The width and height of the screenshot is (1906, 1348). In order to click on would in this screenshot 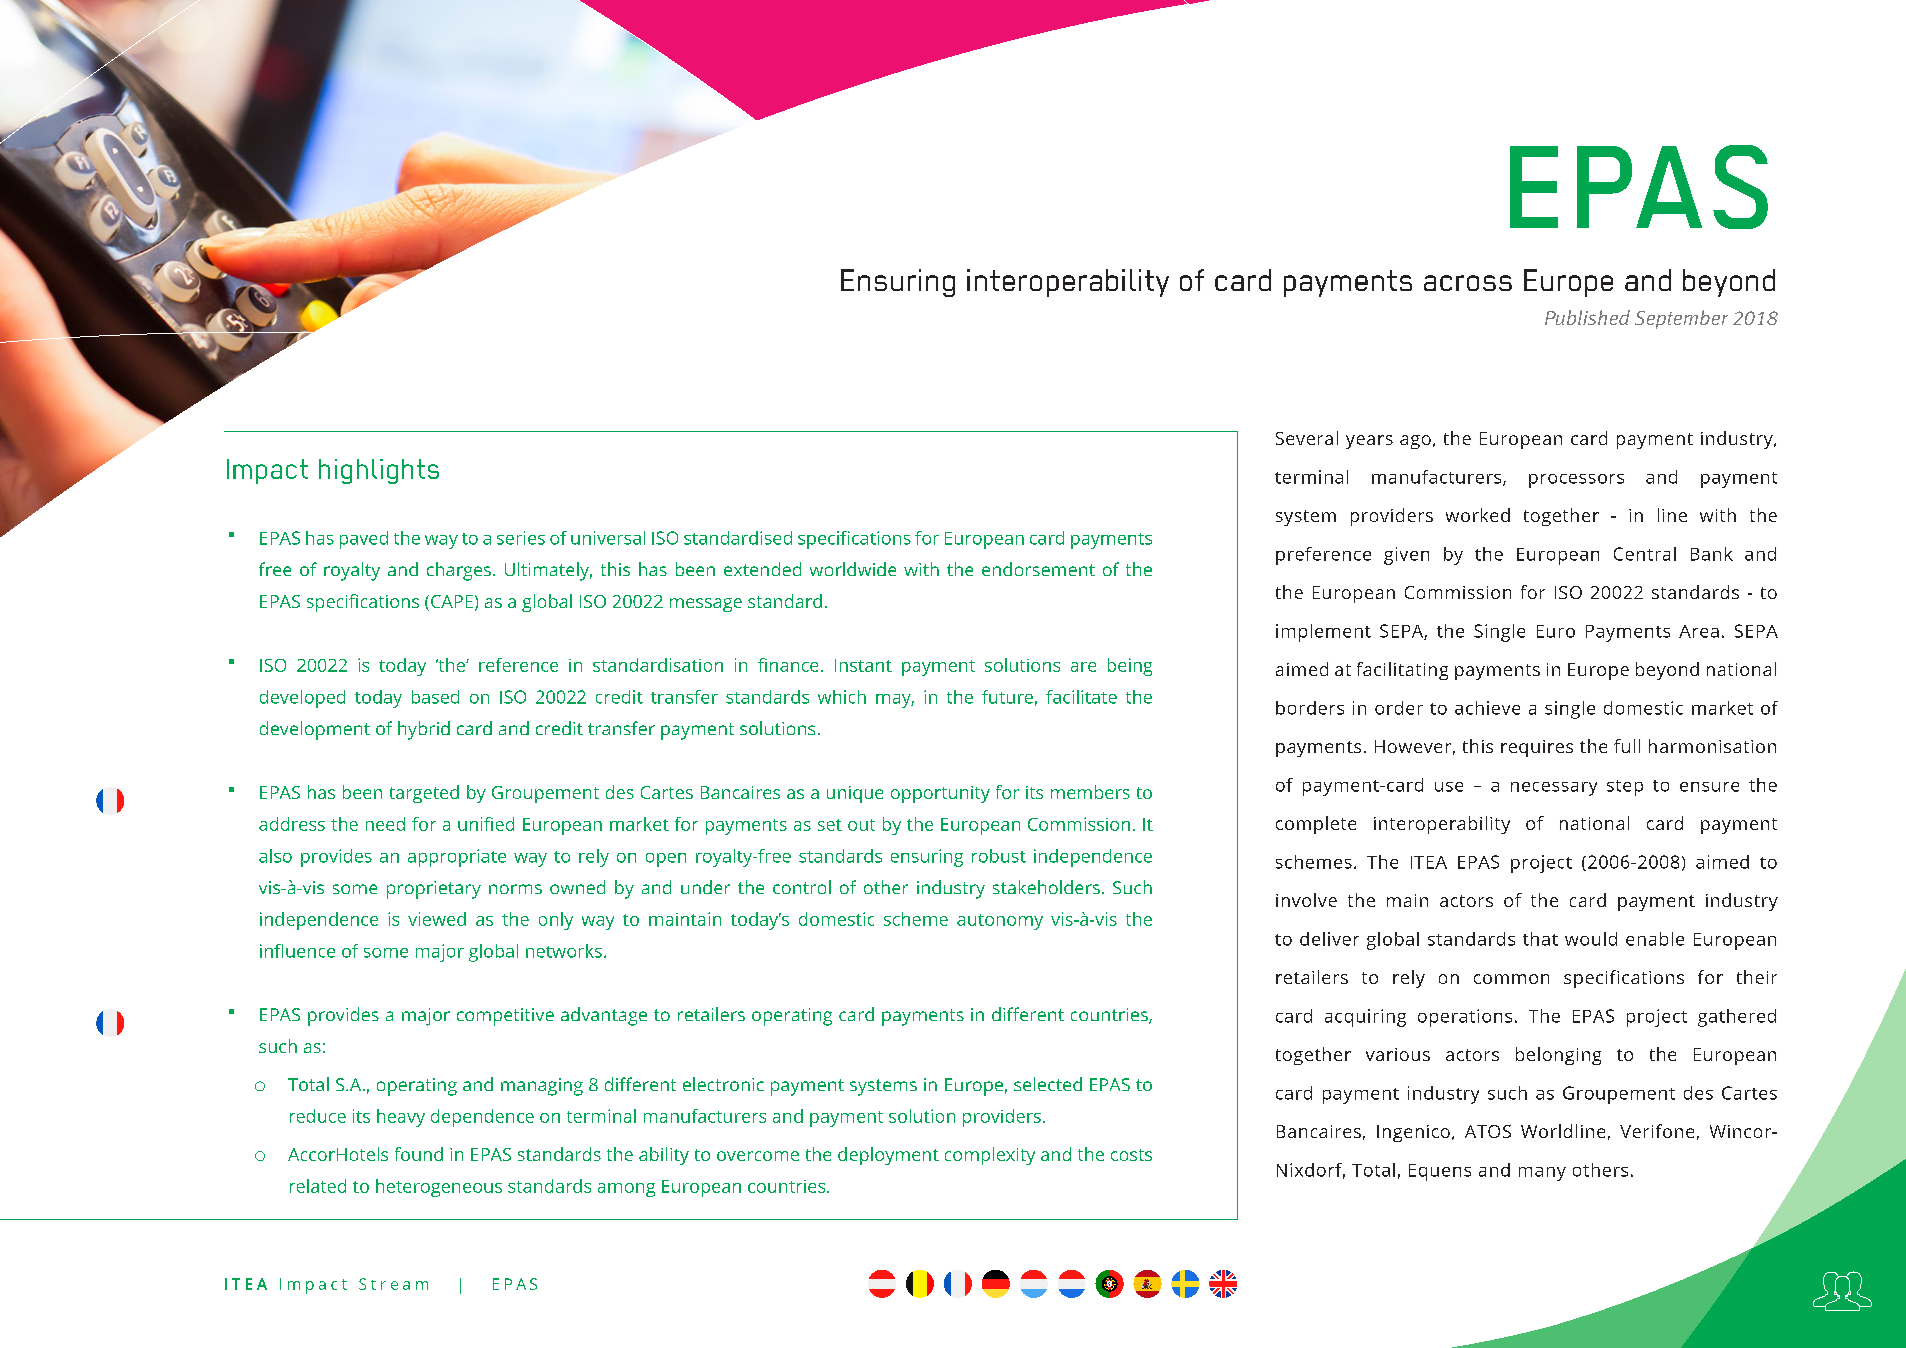, I will do `click(1591, 939)`.
